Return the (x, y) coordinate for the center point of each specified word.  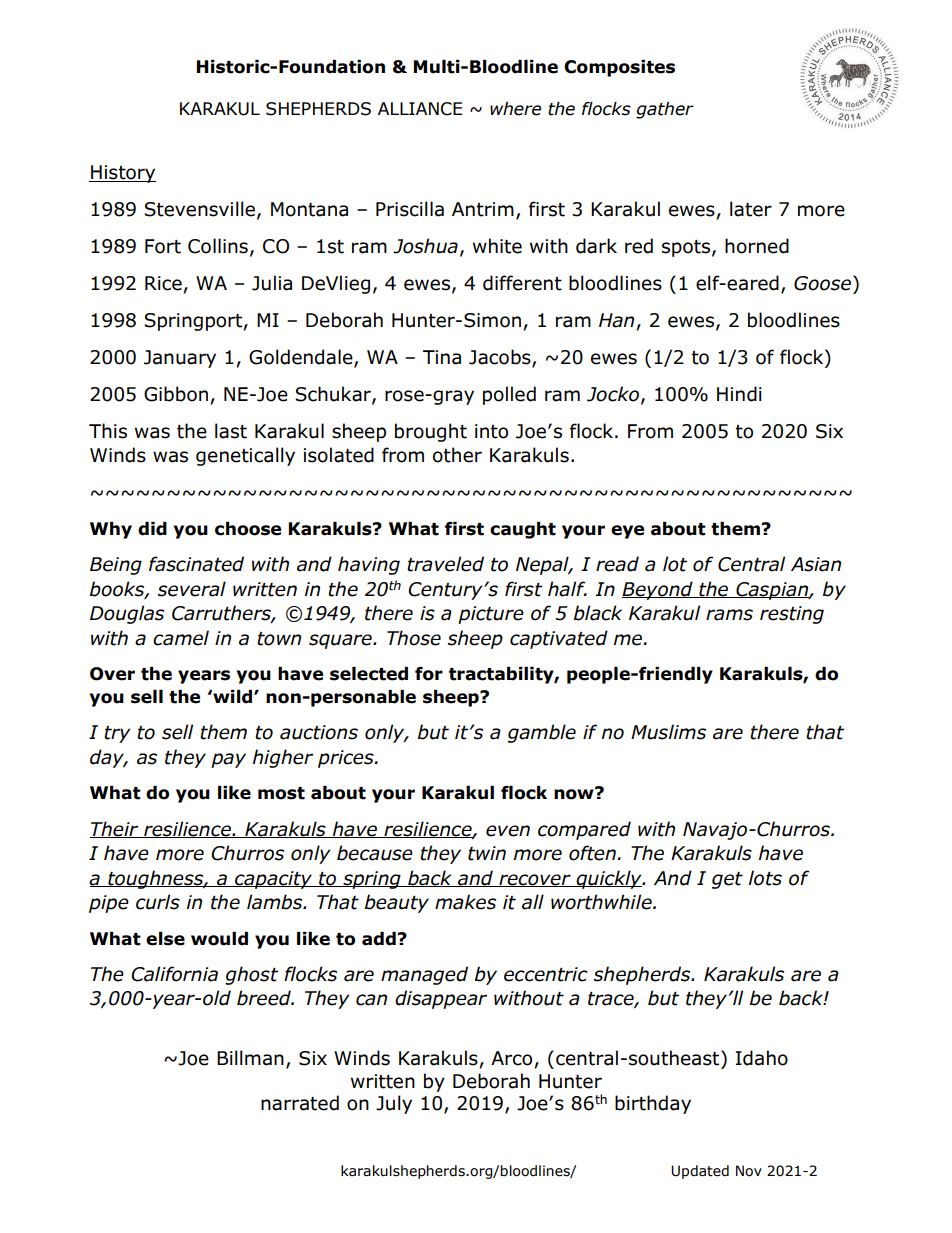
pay (228, 760)
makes (465, 902)
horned (757, 246)
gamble (542, 733)
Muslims (668, 732)
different (522, 283)
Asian (816, 564)
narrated (300, 1103)
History (122, 174)
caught (523, 530)
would (219, 939)
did (152, 529)
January (180, 359)
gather (665, 110)
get (727, 880)
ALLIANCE (420, 109)
